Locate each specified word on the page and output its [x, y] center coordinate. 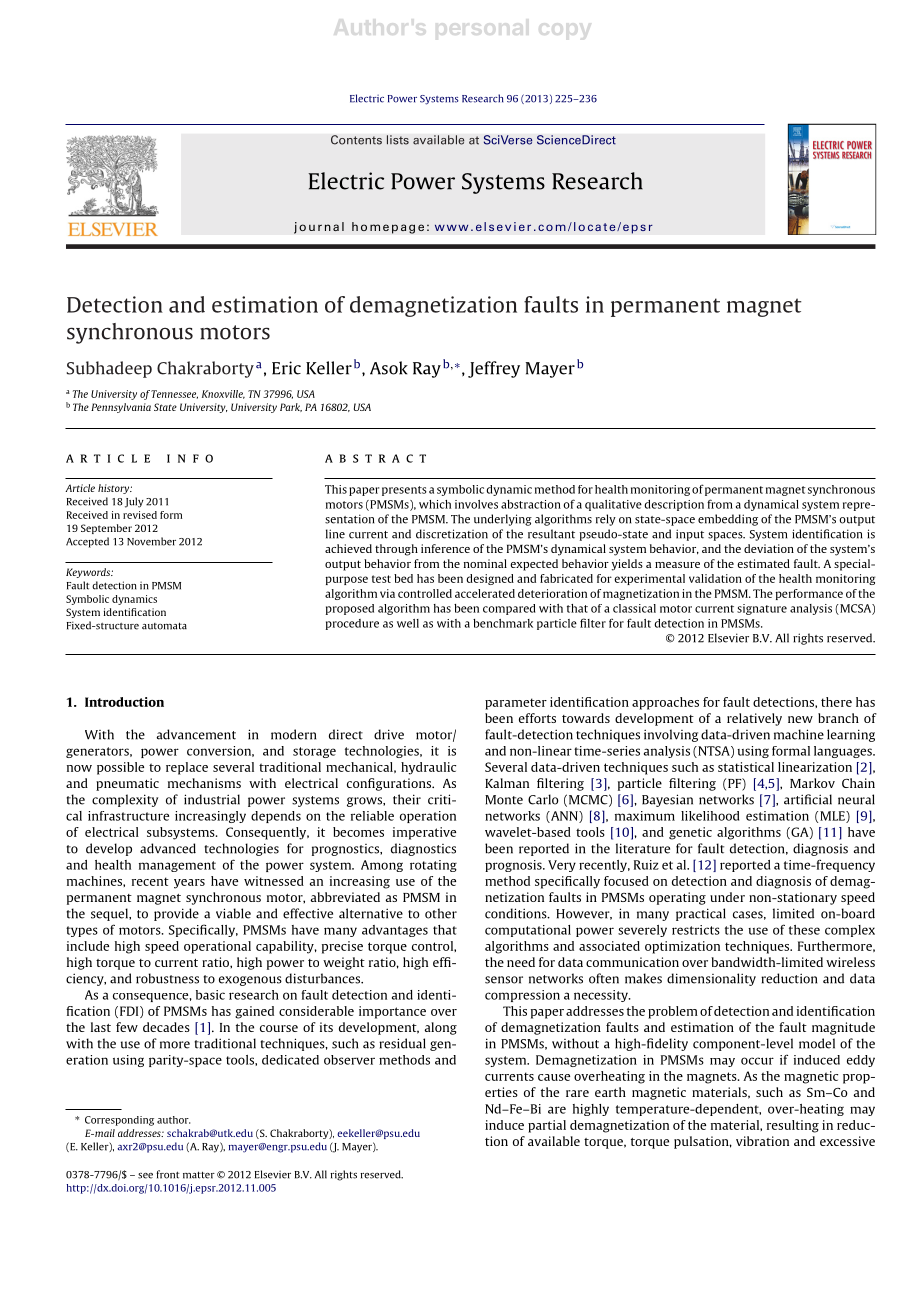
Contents [356, 140]
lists [398, 140]
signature [762, 609]
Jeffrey [494, 369]
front [167, 1174]
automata [164, 626]
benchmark [503, 623]
